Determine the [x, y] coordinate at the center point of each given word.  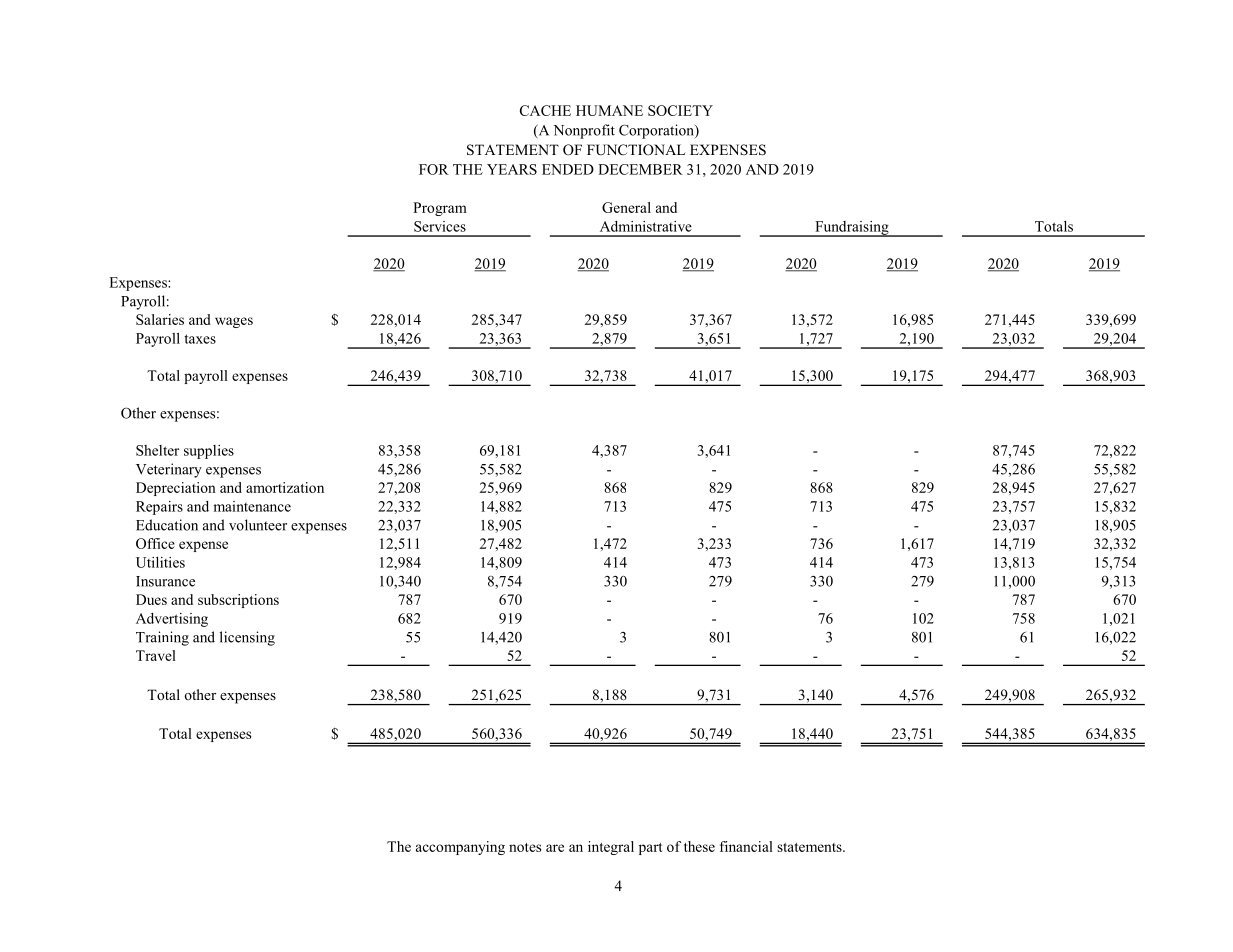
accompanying [460, 848]
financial [746, 846]
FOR [434, 169]
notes [525, 847]
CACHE [545, 110]
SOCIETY [680, 110]
